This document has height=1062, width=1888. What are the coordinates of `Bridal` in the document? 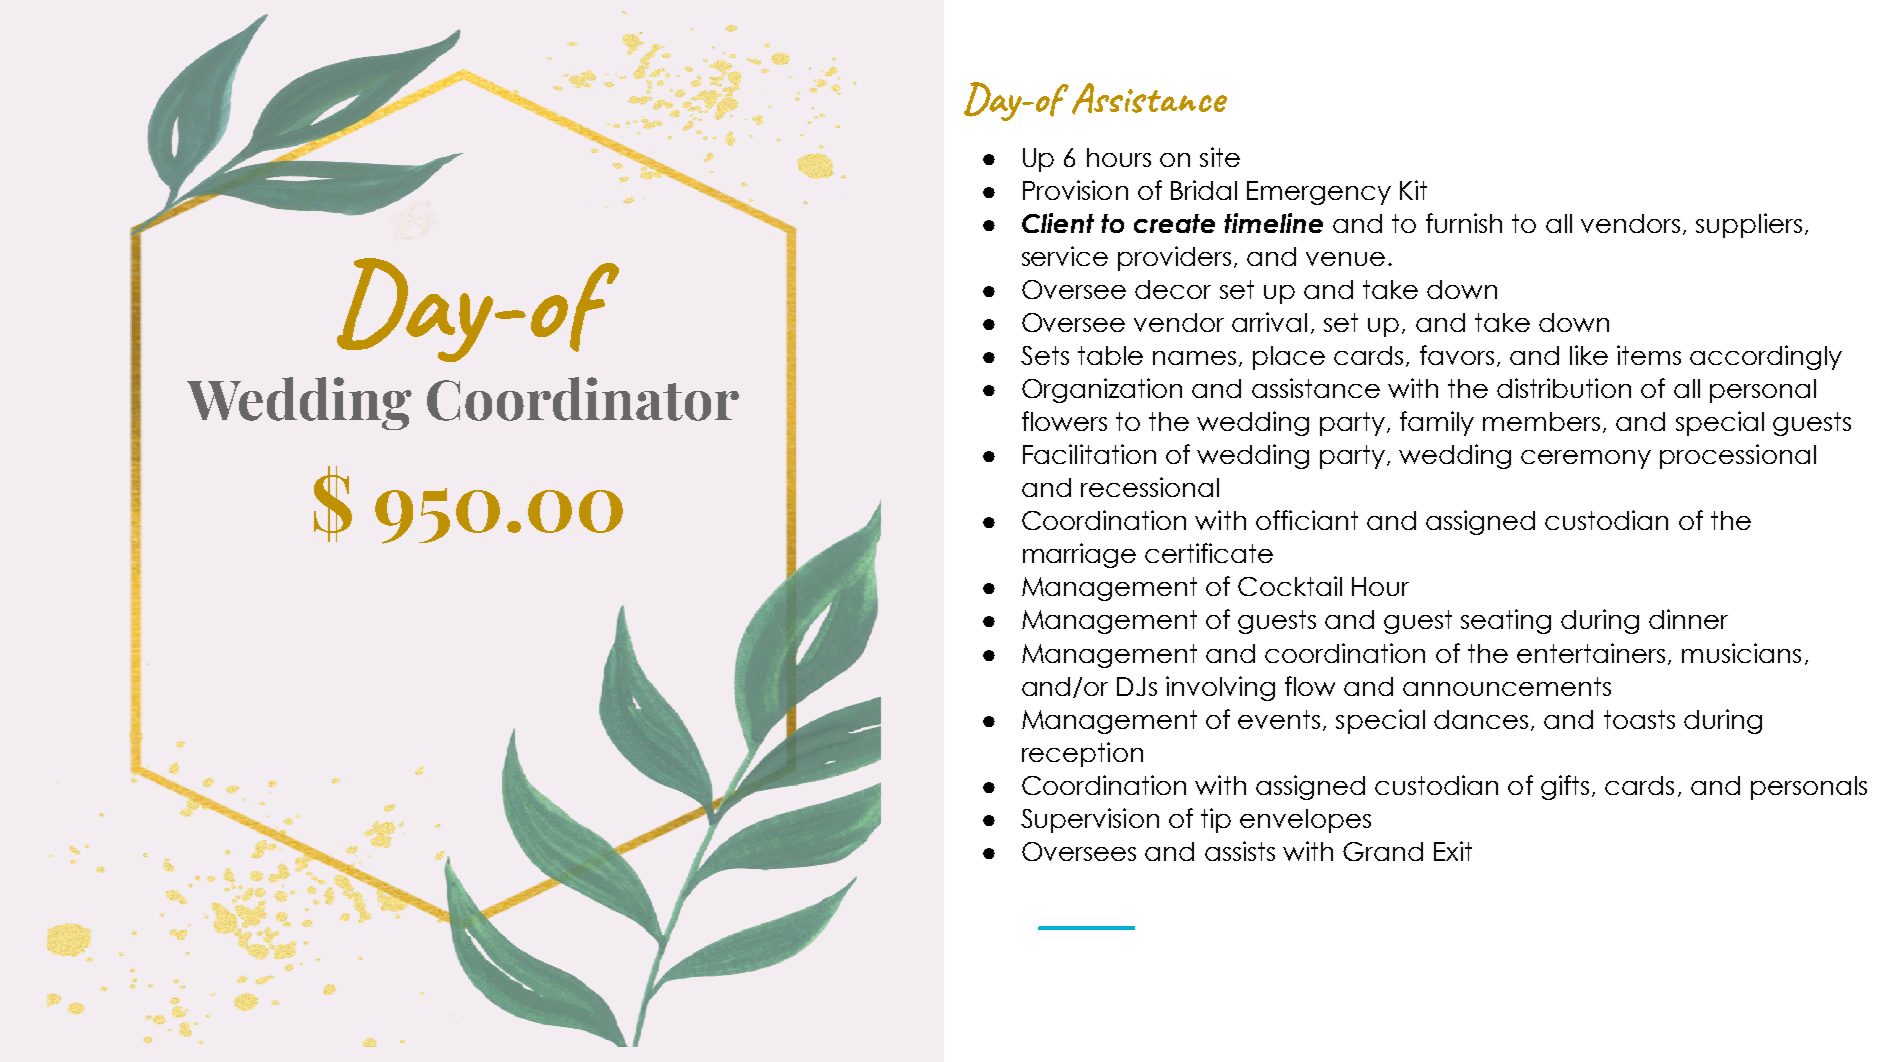 It's located at (1204, 190).
